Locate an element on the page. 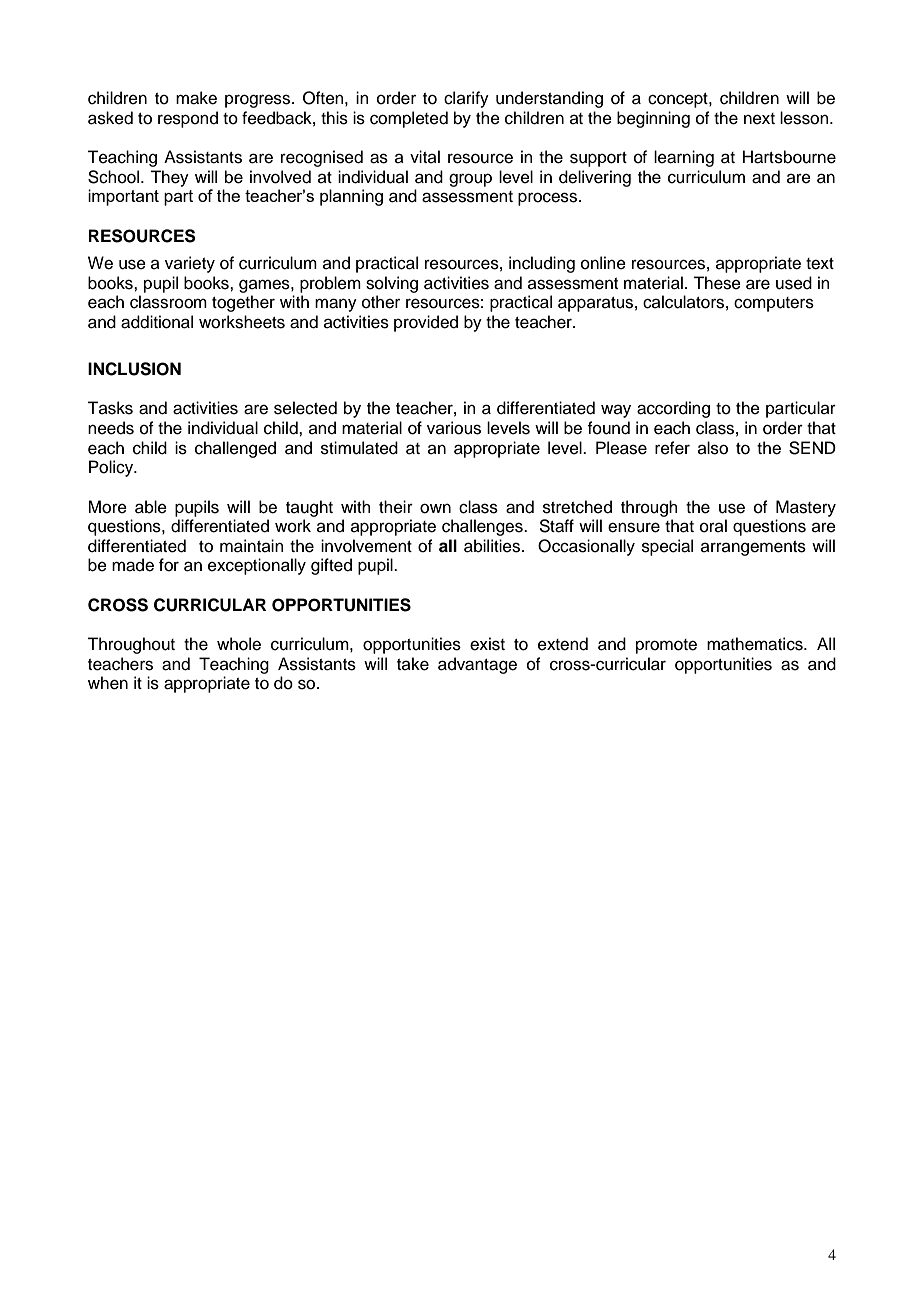 The width and height of the image is (924, 1307). own is located at coordinates (435, 508).
